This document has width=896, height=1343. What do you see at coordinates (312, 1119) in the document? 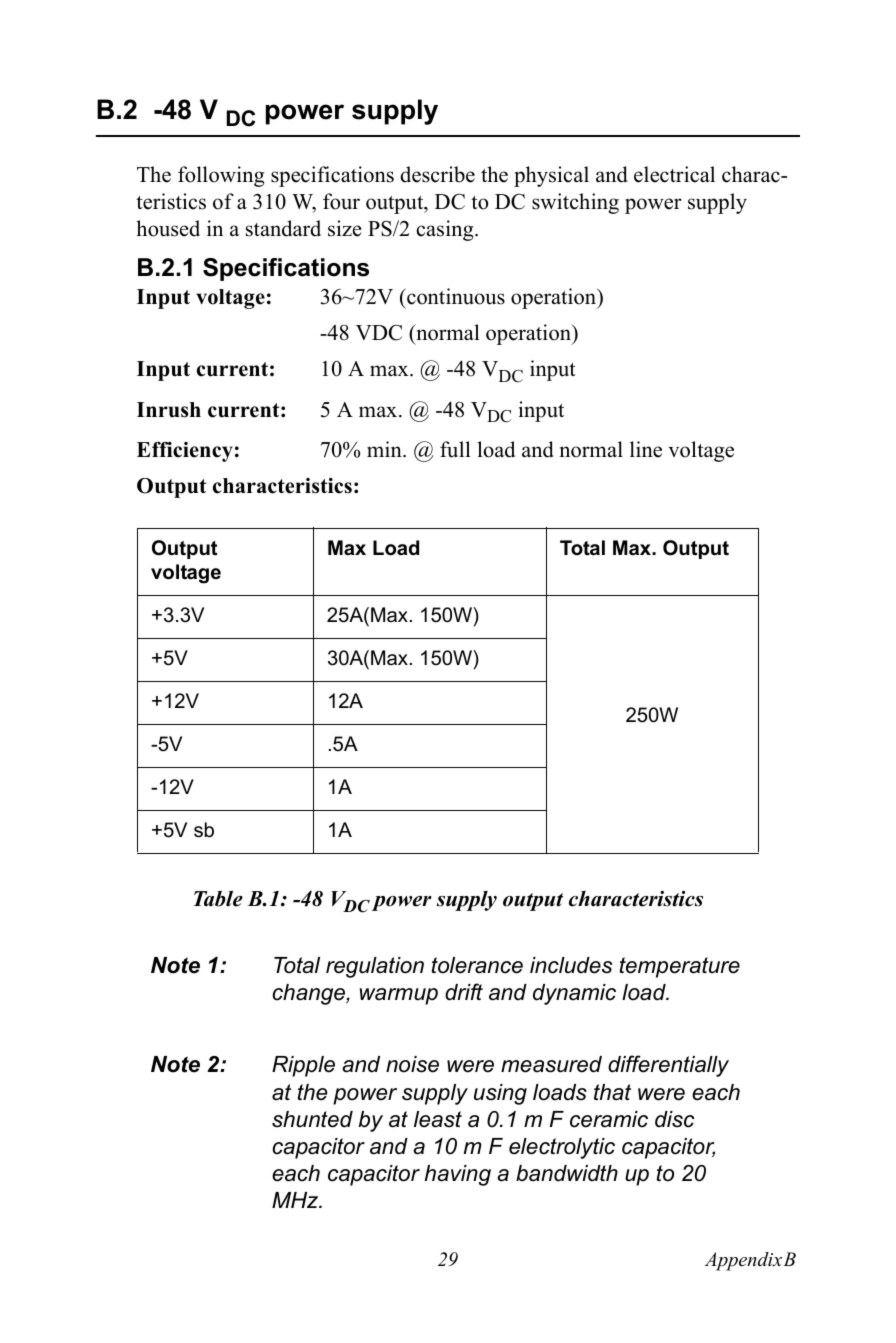
I see `shunted` at bounding box center [312, 1119].
